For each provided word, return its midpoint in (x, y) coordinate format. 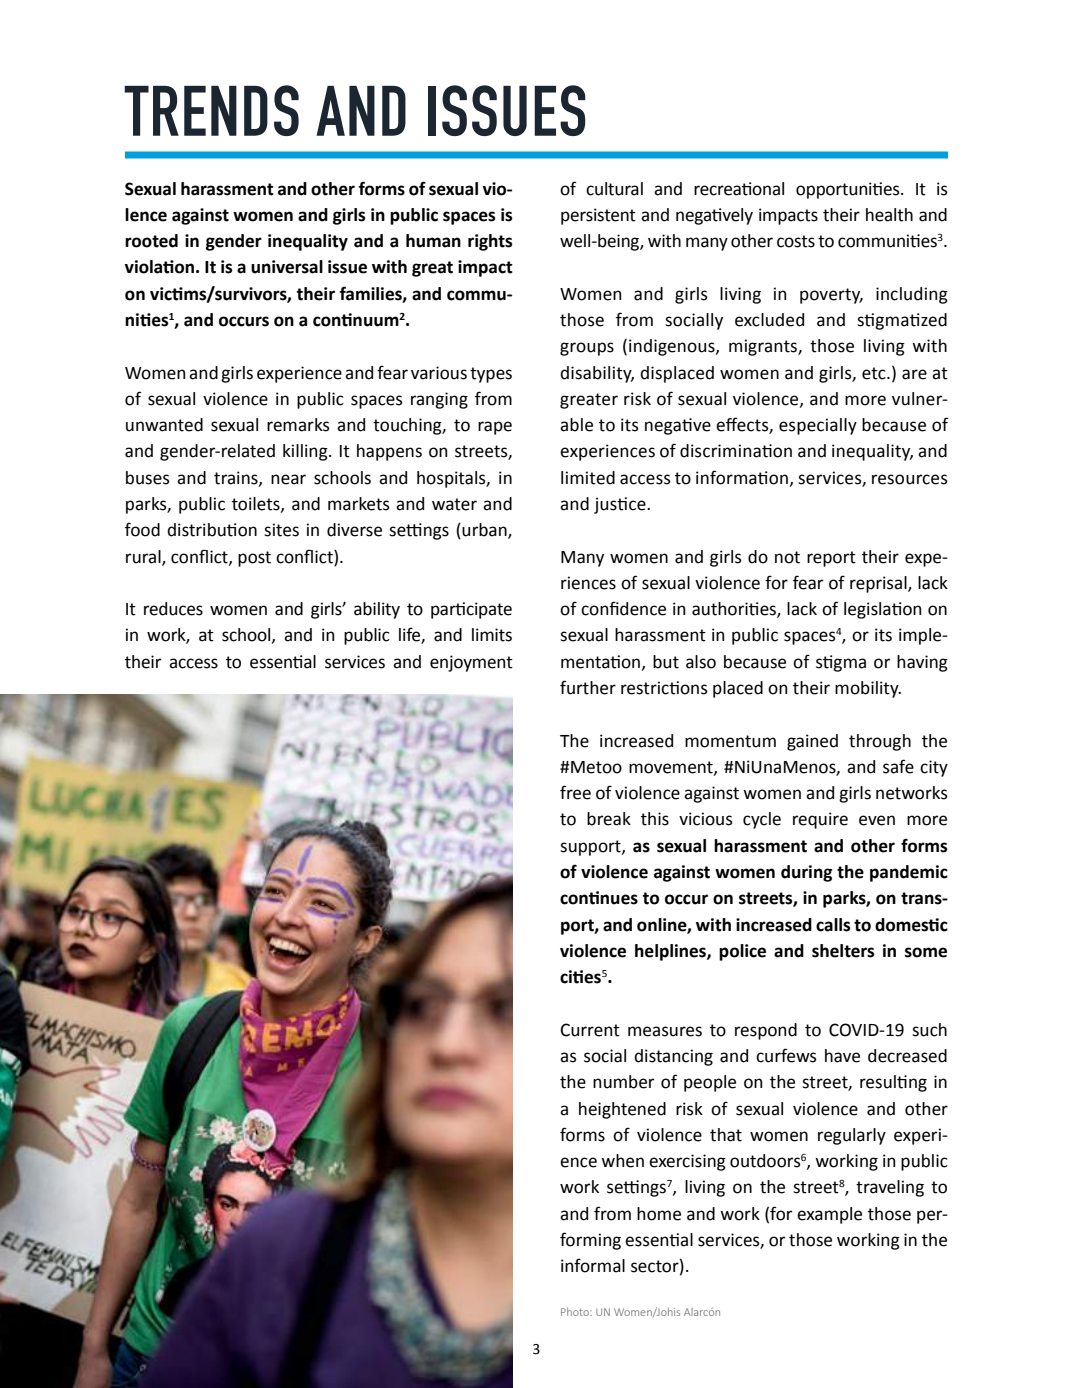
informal (593, 1265)
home (659, 1214)
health (889, 215)
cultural (614, 189)
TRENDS (211, 110)
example (829, 1215)
